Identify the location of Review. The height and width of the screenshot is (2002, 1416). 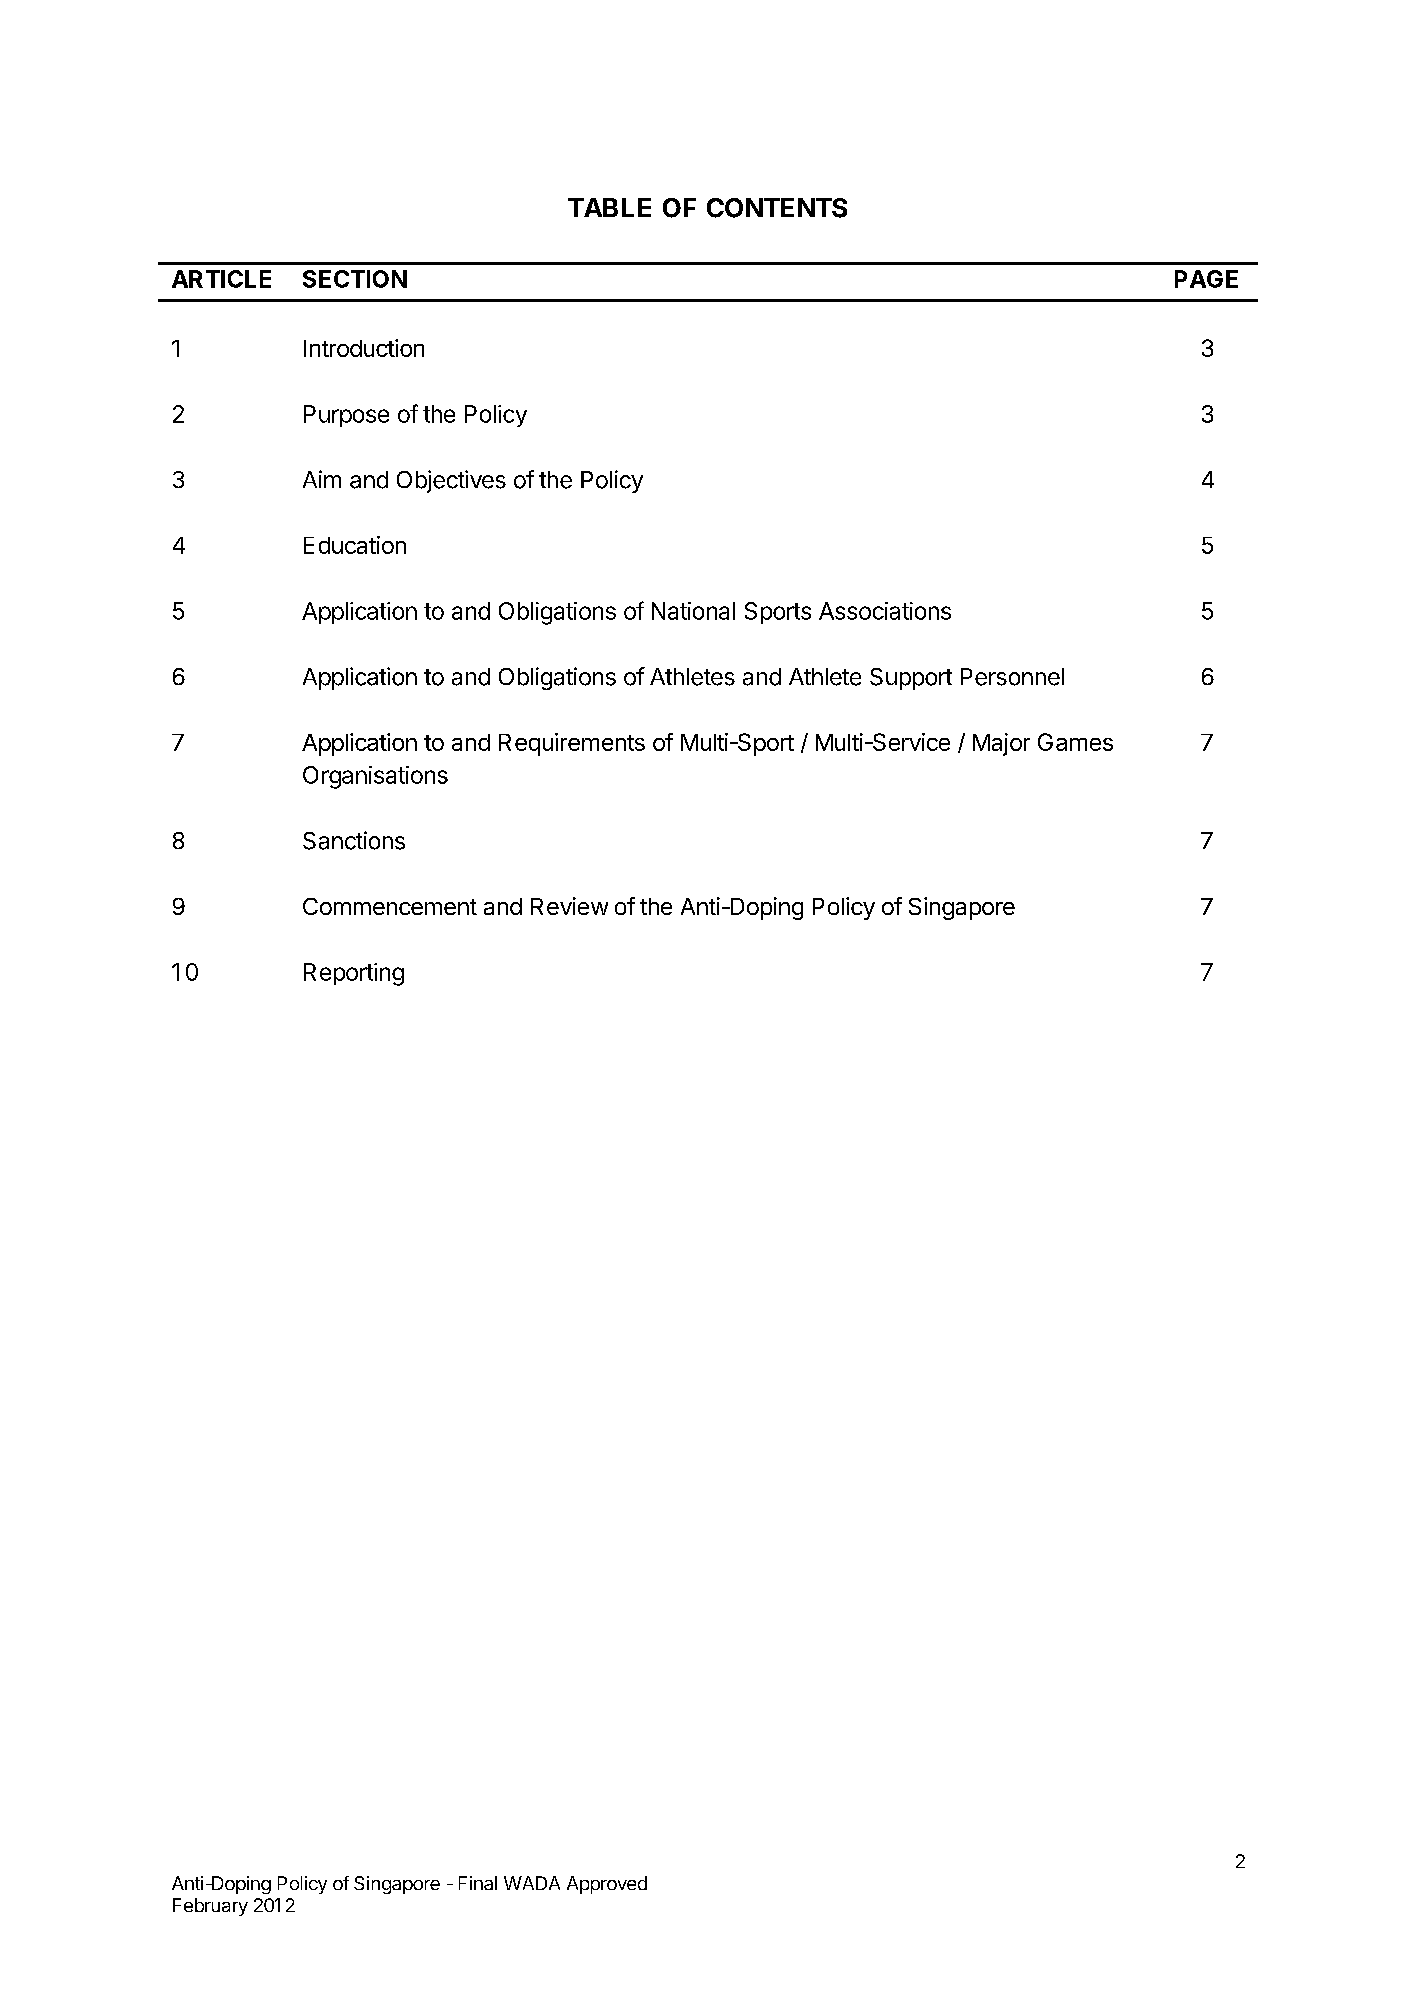
(569, 906).
